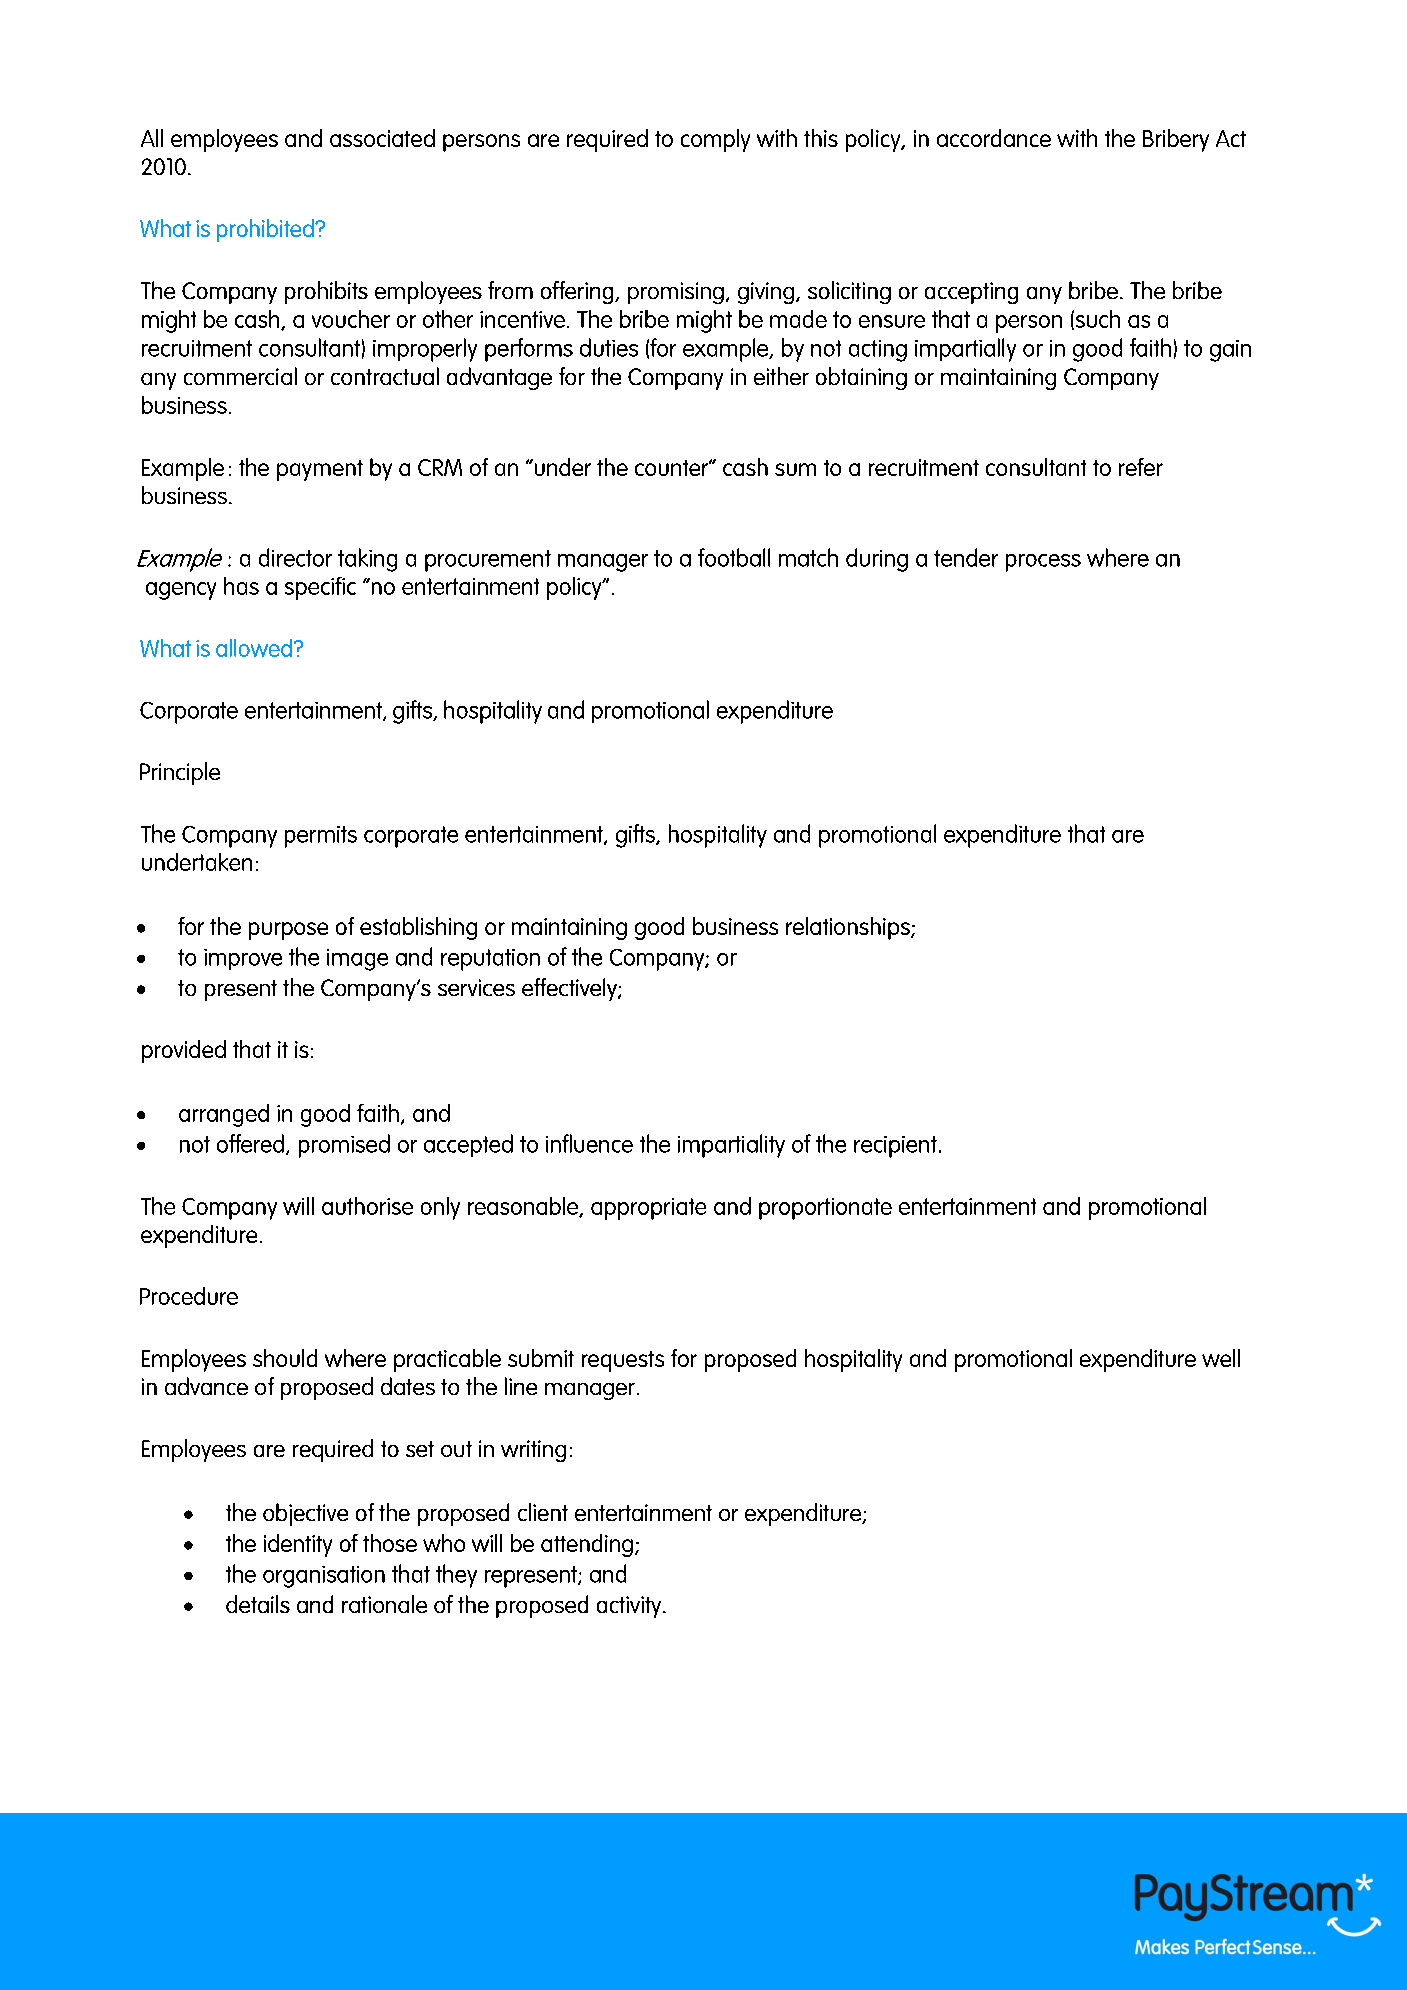 Image resolution: width=1407 pixels, height=1990 pixels. What do you see at coordinates (895, 1147) in the document?
I see `recipient` at bounding box center [895, 1147].
